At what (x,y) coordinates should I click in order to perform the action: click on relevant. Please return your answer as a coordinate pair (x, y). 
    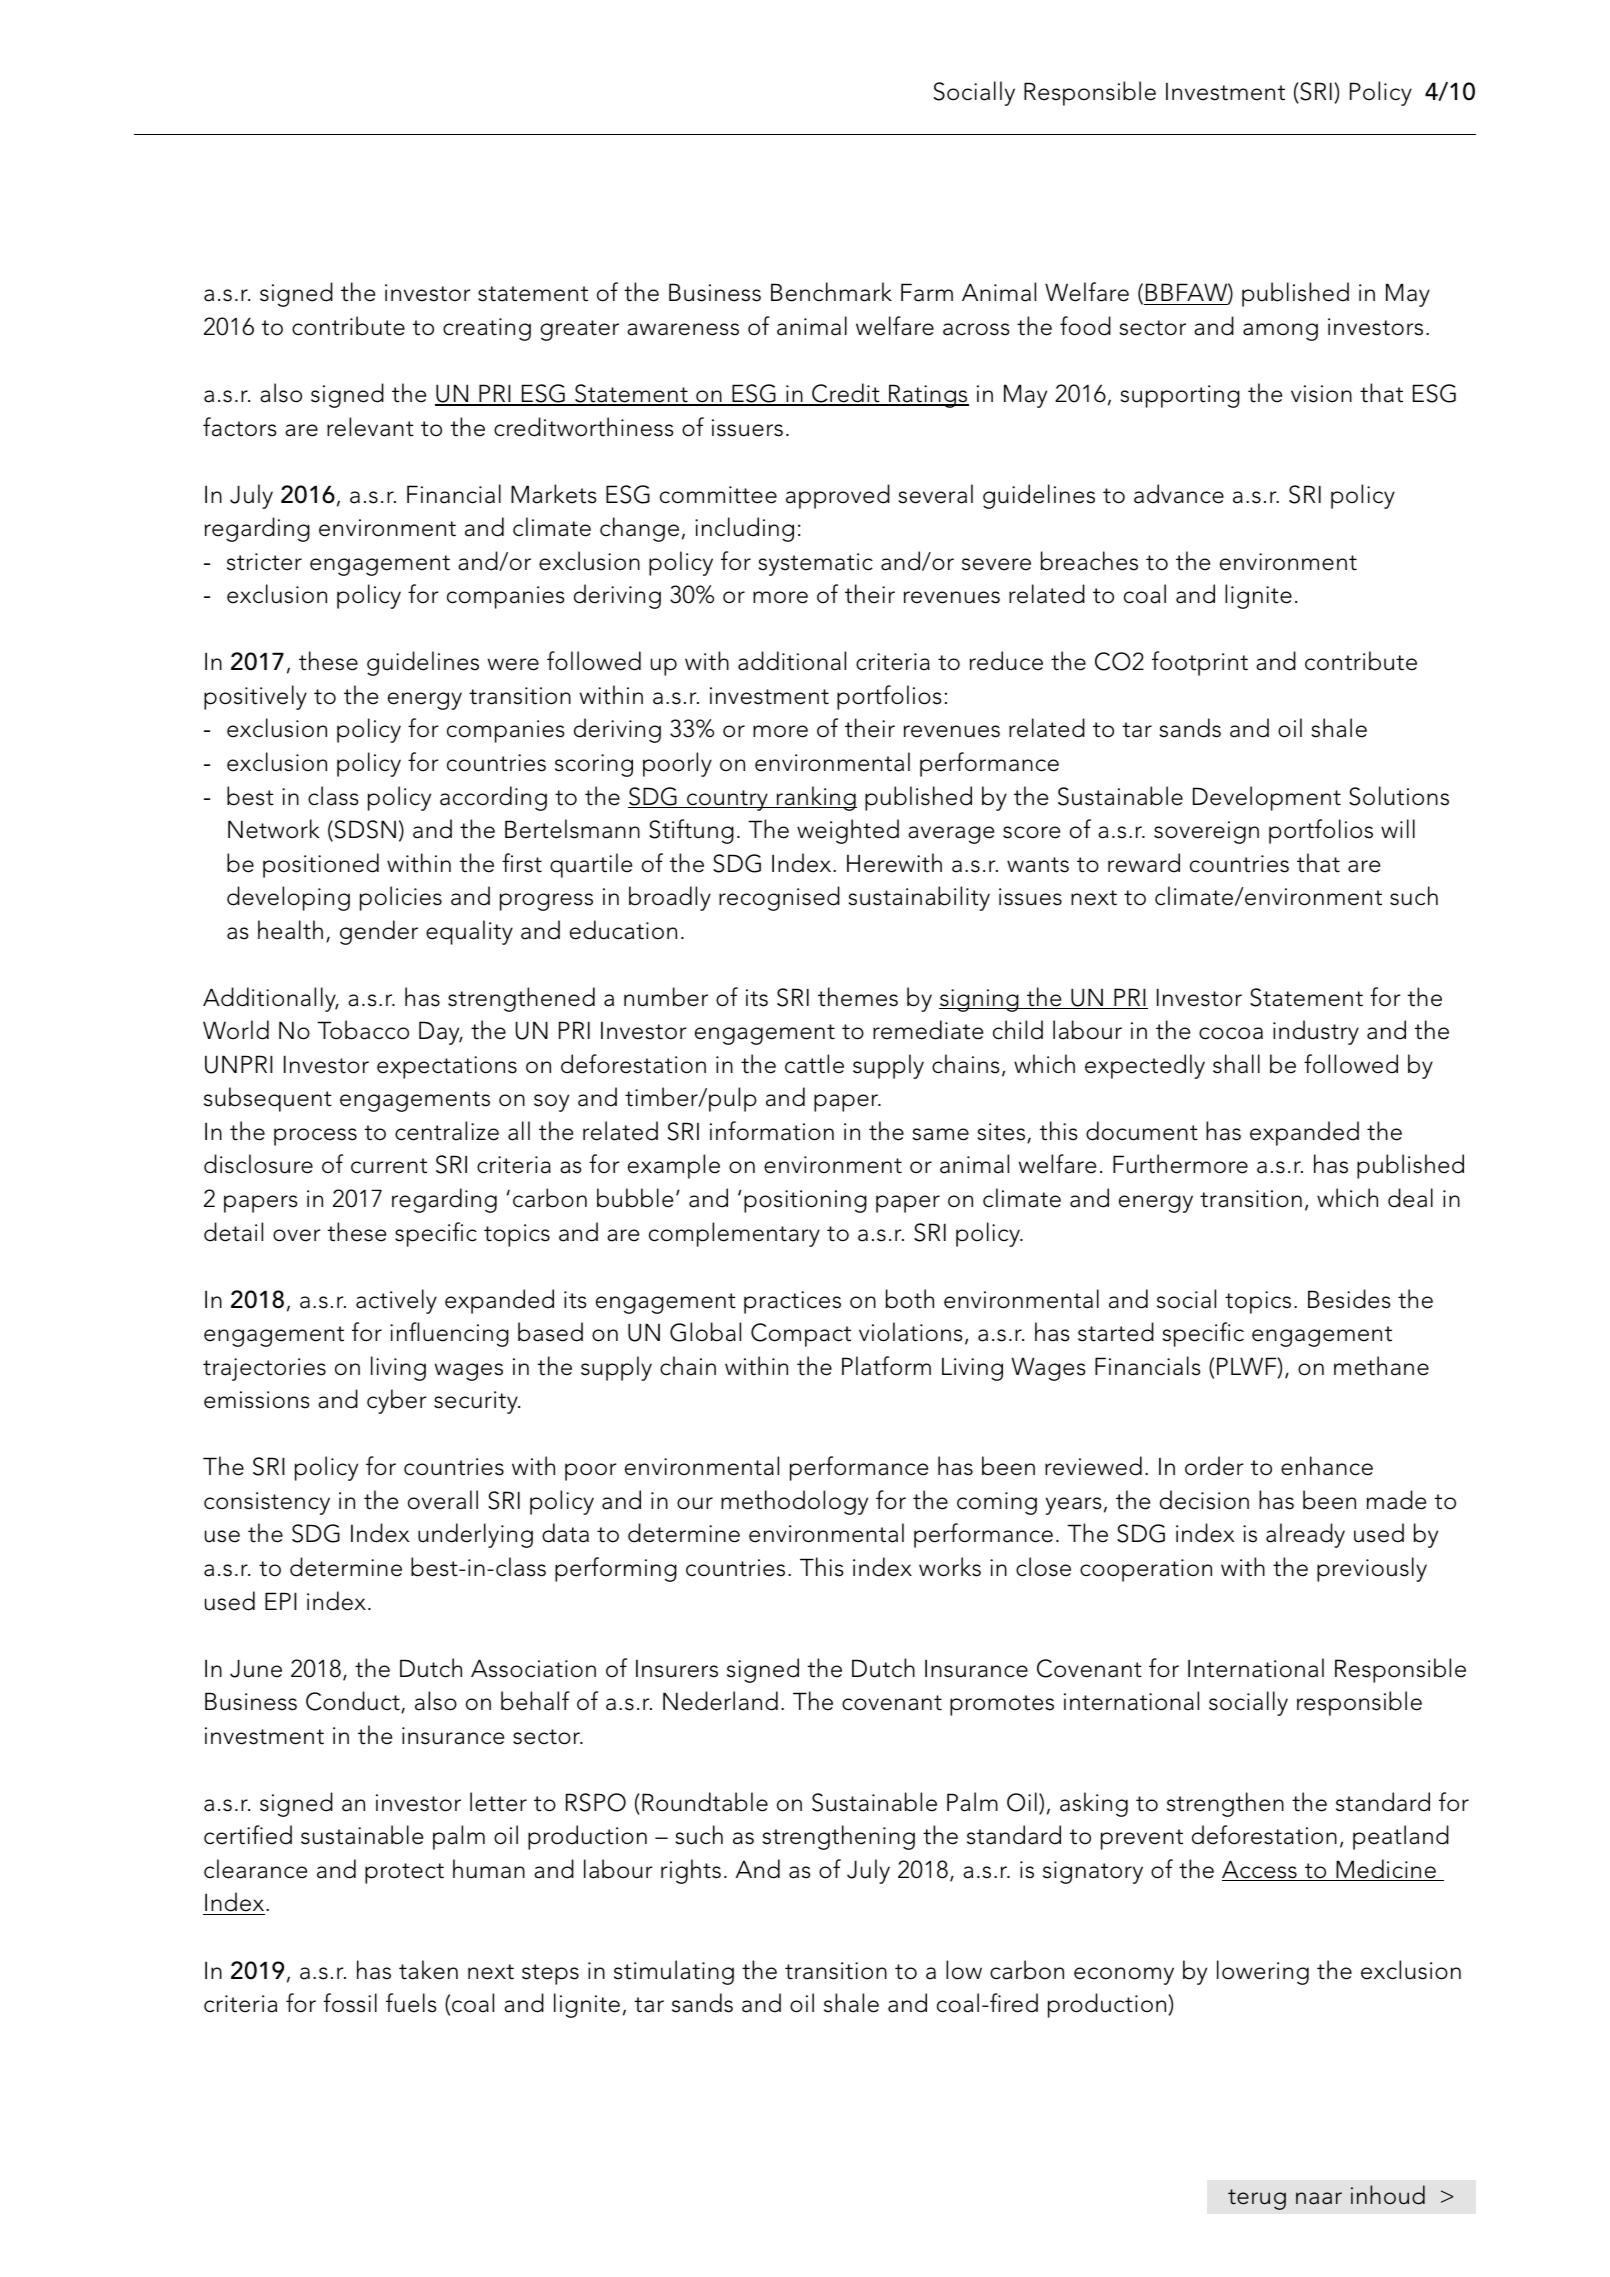
    Looking at the image, I should click on (370, 427).
